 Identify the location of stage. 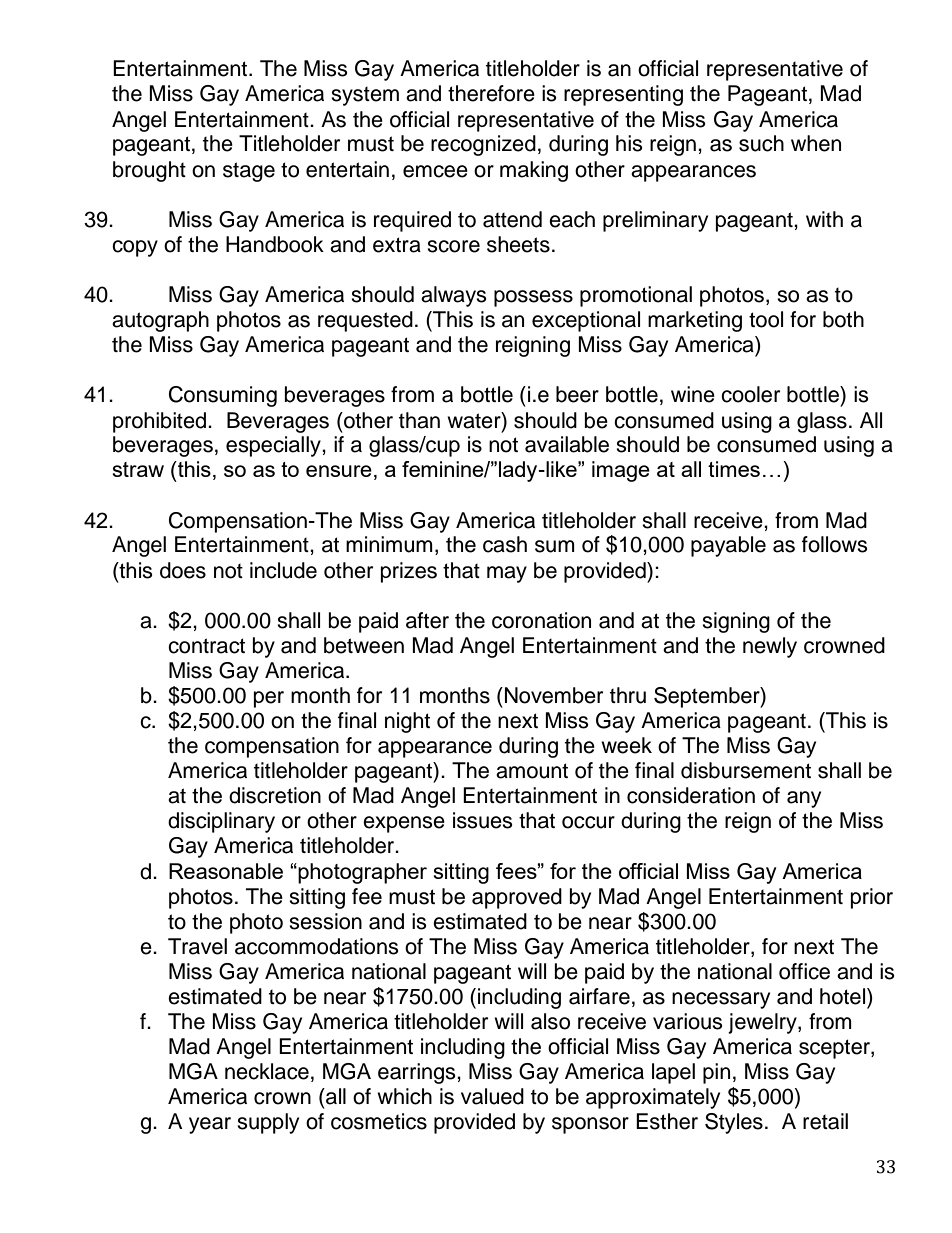
(249, 172).
